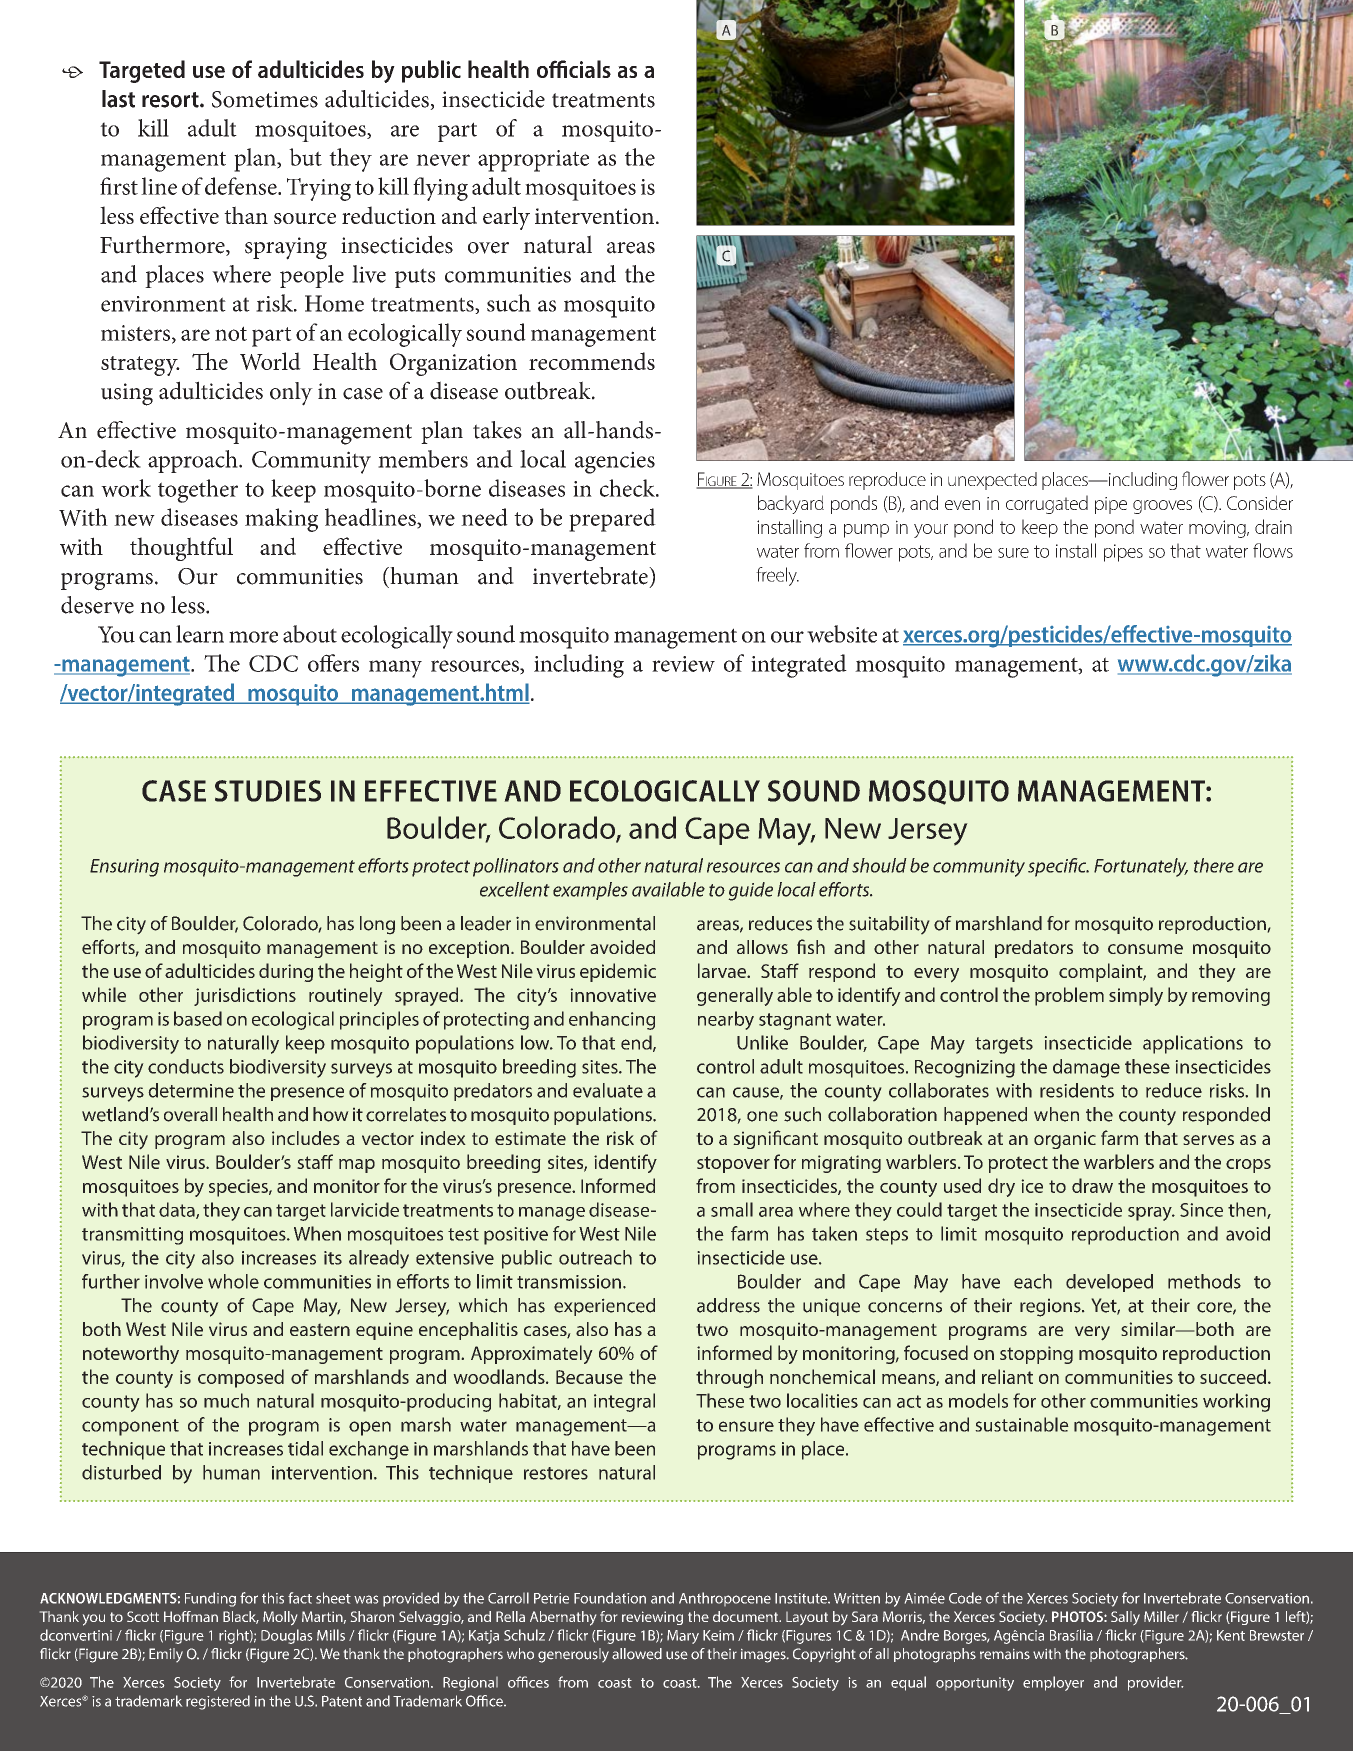 Image resolution: width=1353 pixels, height=1751 pixels. What do you see at coordinates (233, 1281) in the screenshot?
I see `whole` at bounding box center [233, 1281].
